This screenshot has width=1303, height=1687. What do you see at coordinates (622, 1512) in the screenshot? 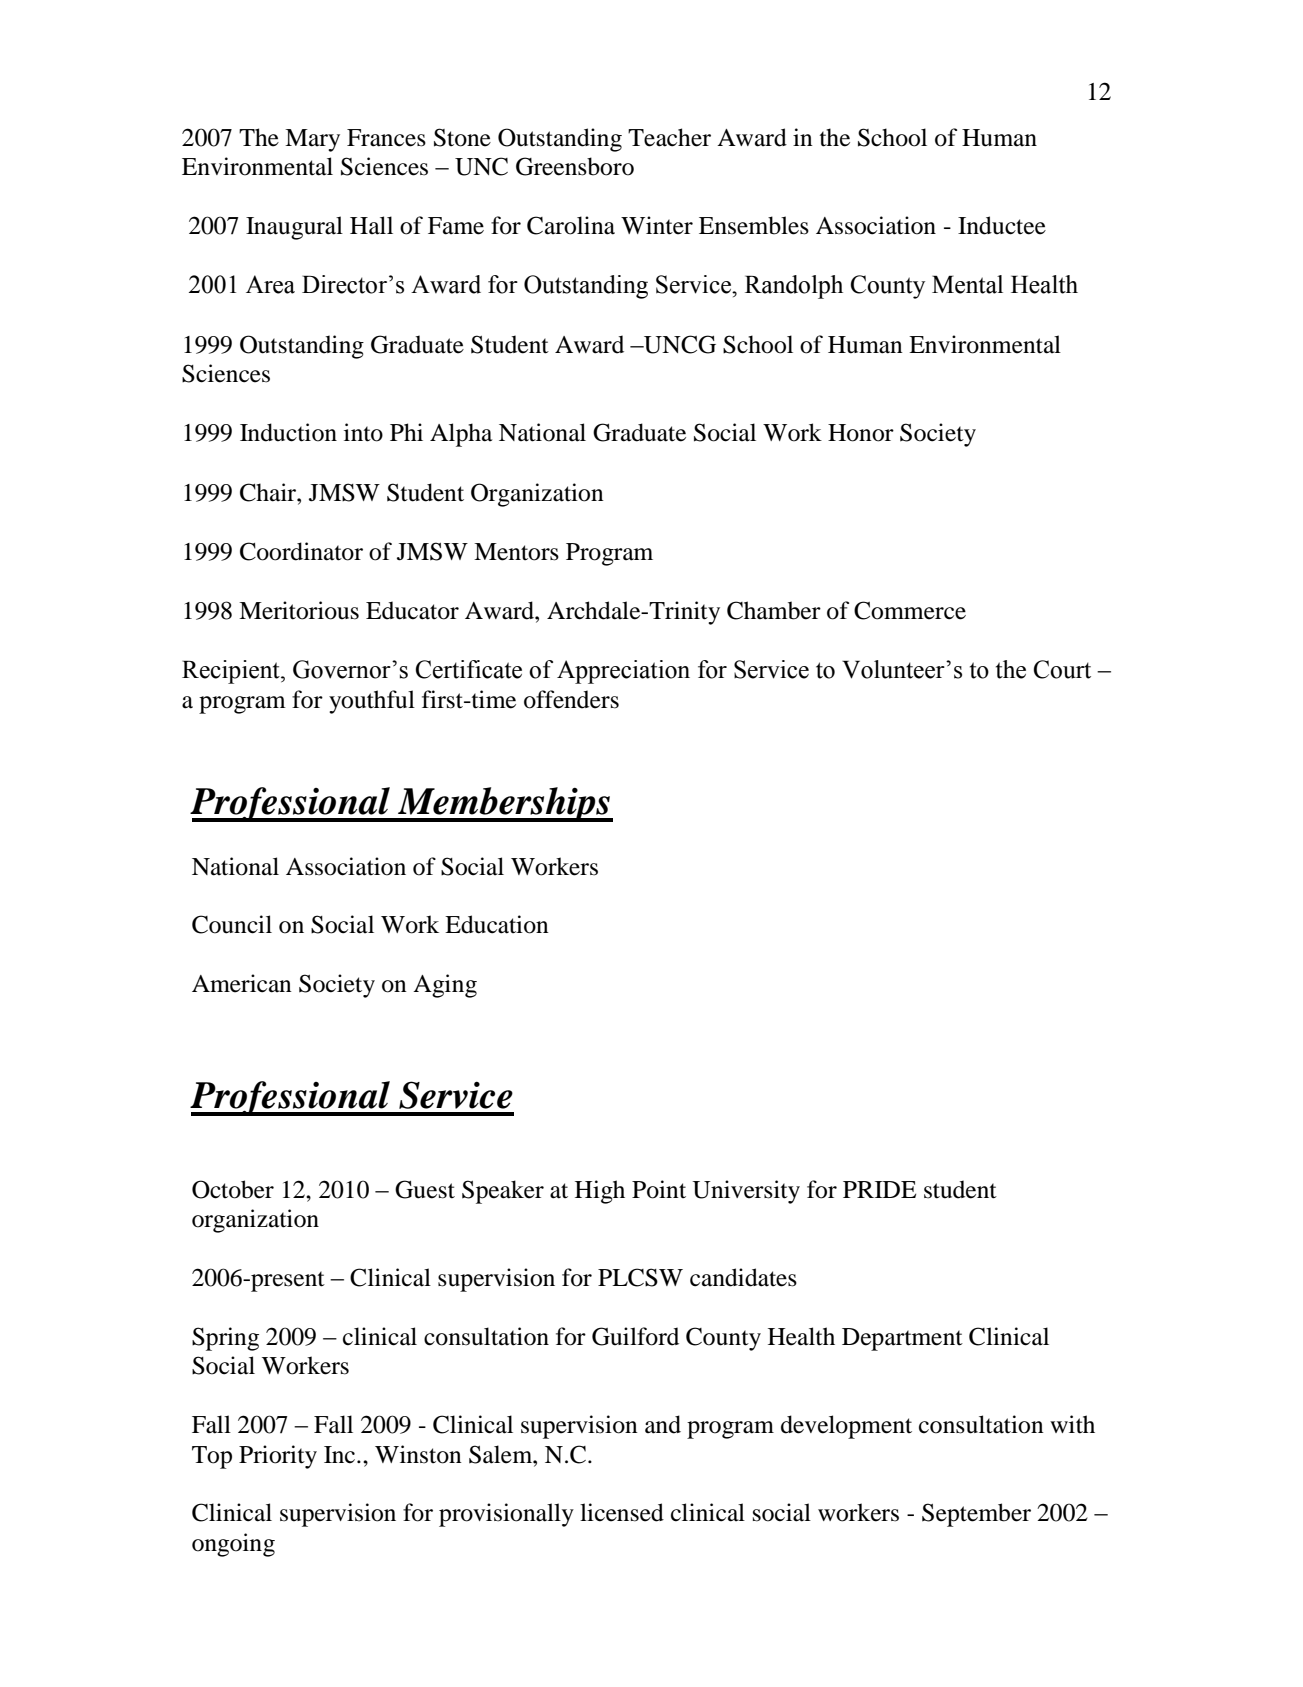
I see `licensed` at bounding box center [622, 1512].
